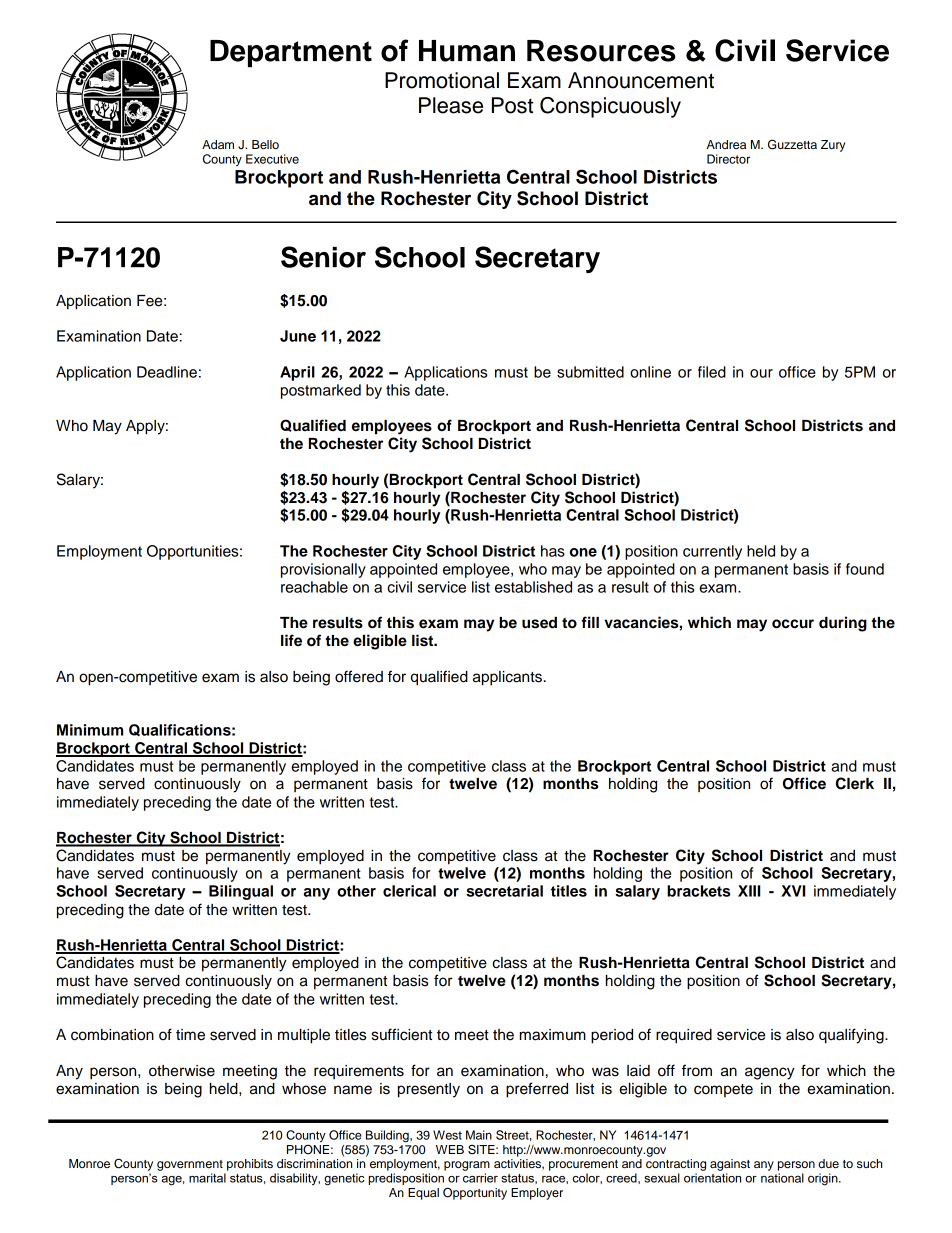 This document has height=1233, width=952. What do you see at coordinates (218, 144) in the document?
I see `Adam` at bounding box center [218, 144].
